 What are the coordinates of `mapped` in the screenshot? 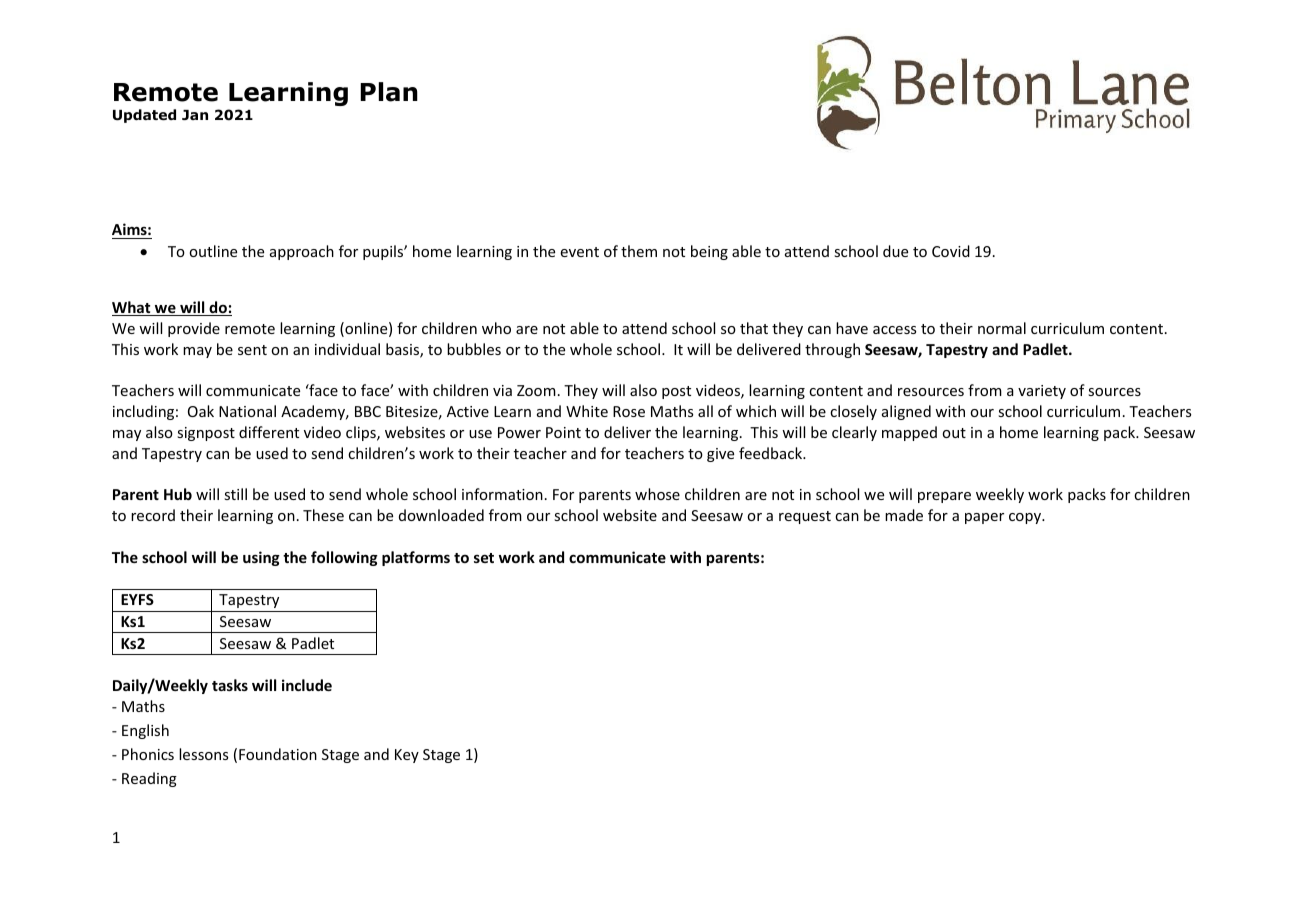 It's located at (909, 433).
